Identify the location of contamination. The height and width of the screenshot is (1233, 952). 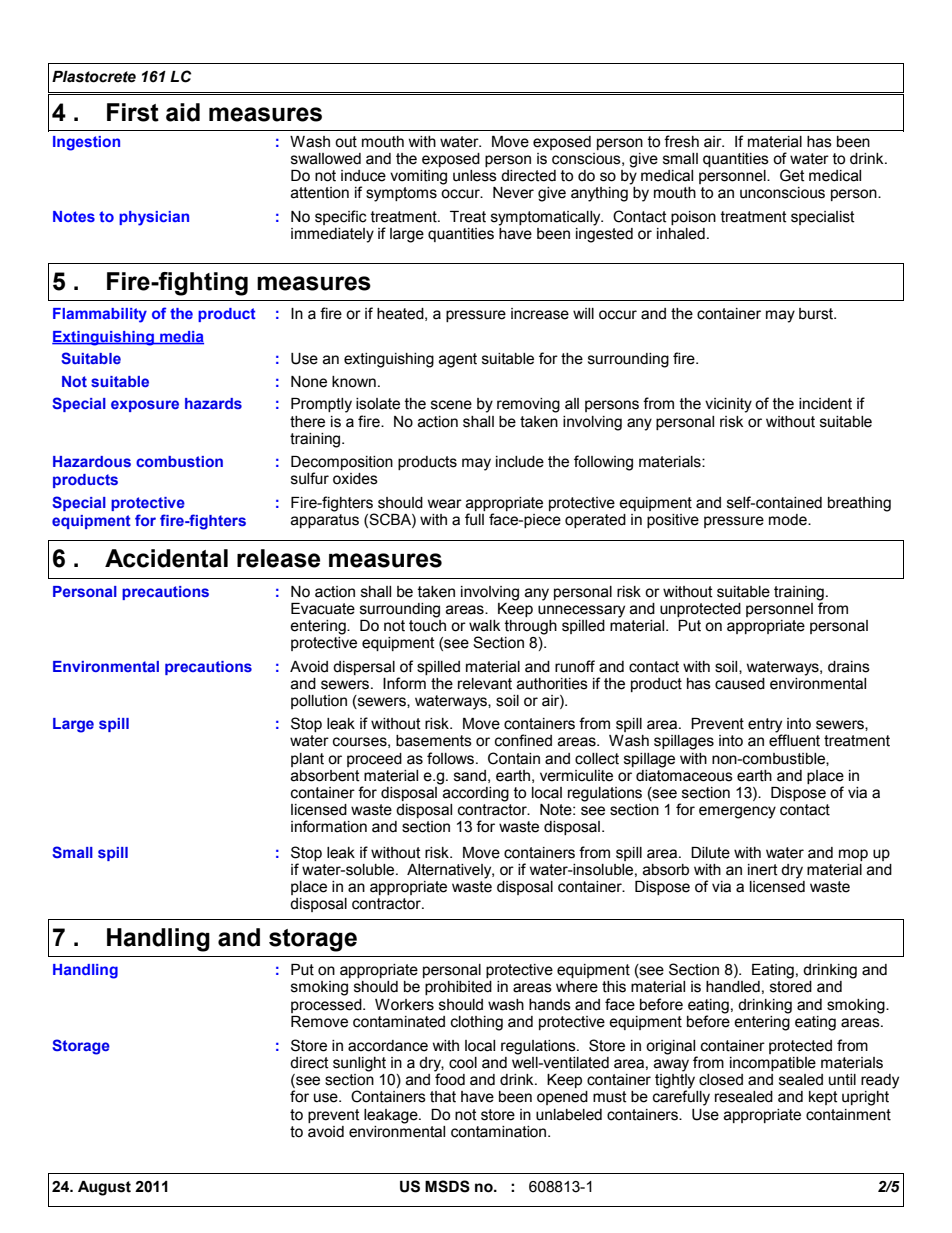
(500, 1132).
